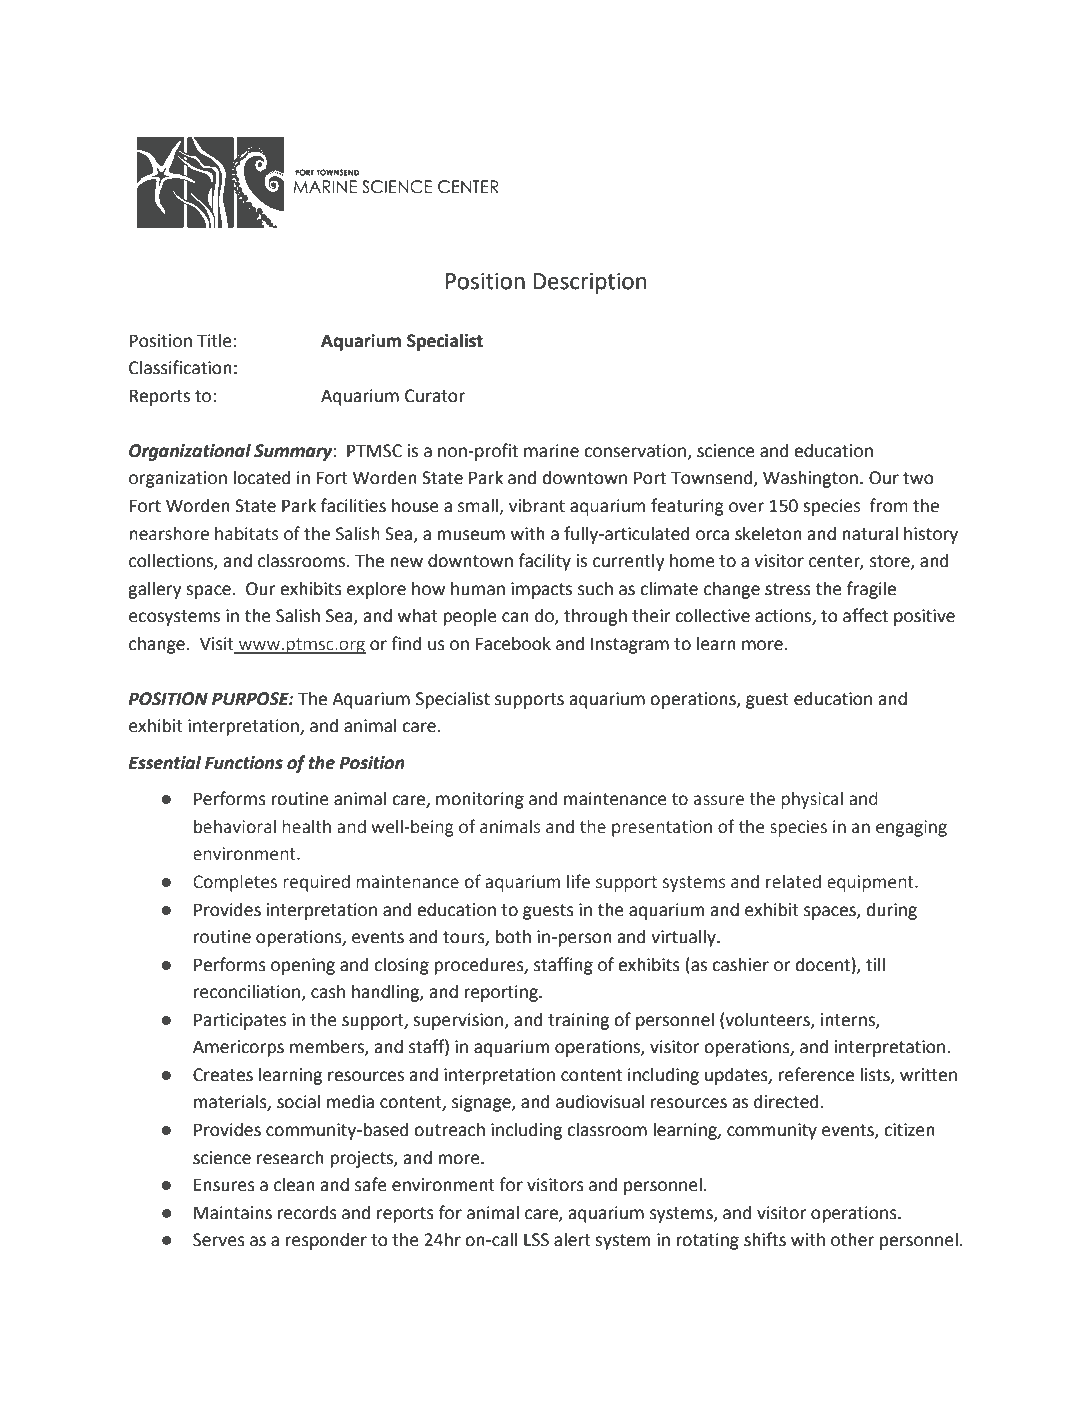 Image resolution: width=1092 pixels, height=1413 pixels. I want to click on facility, so click(545, 562).
